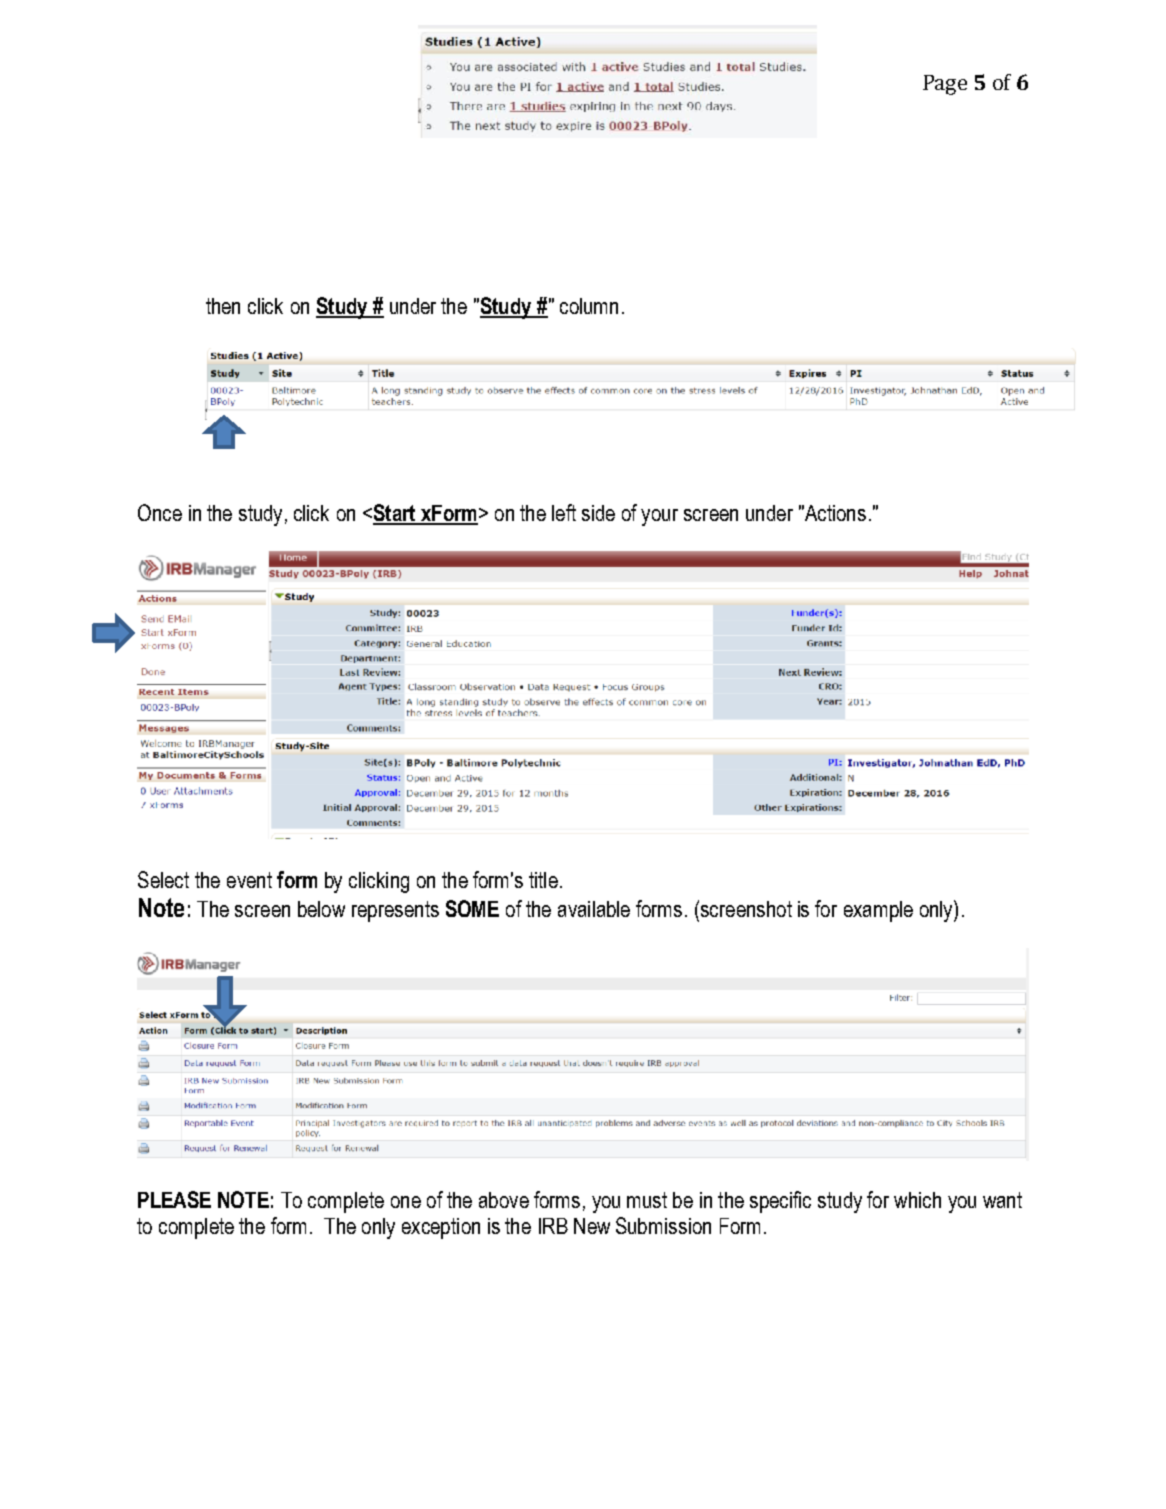 The image size is (1166, 1509). What do you see at coordinates (564, 512) in the screenshot?
I see `left` at bounding box center [564, 512].
